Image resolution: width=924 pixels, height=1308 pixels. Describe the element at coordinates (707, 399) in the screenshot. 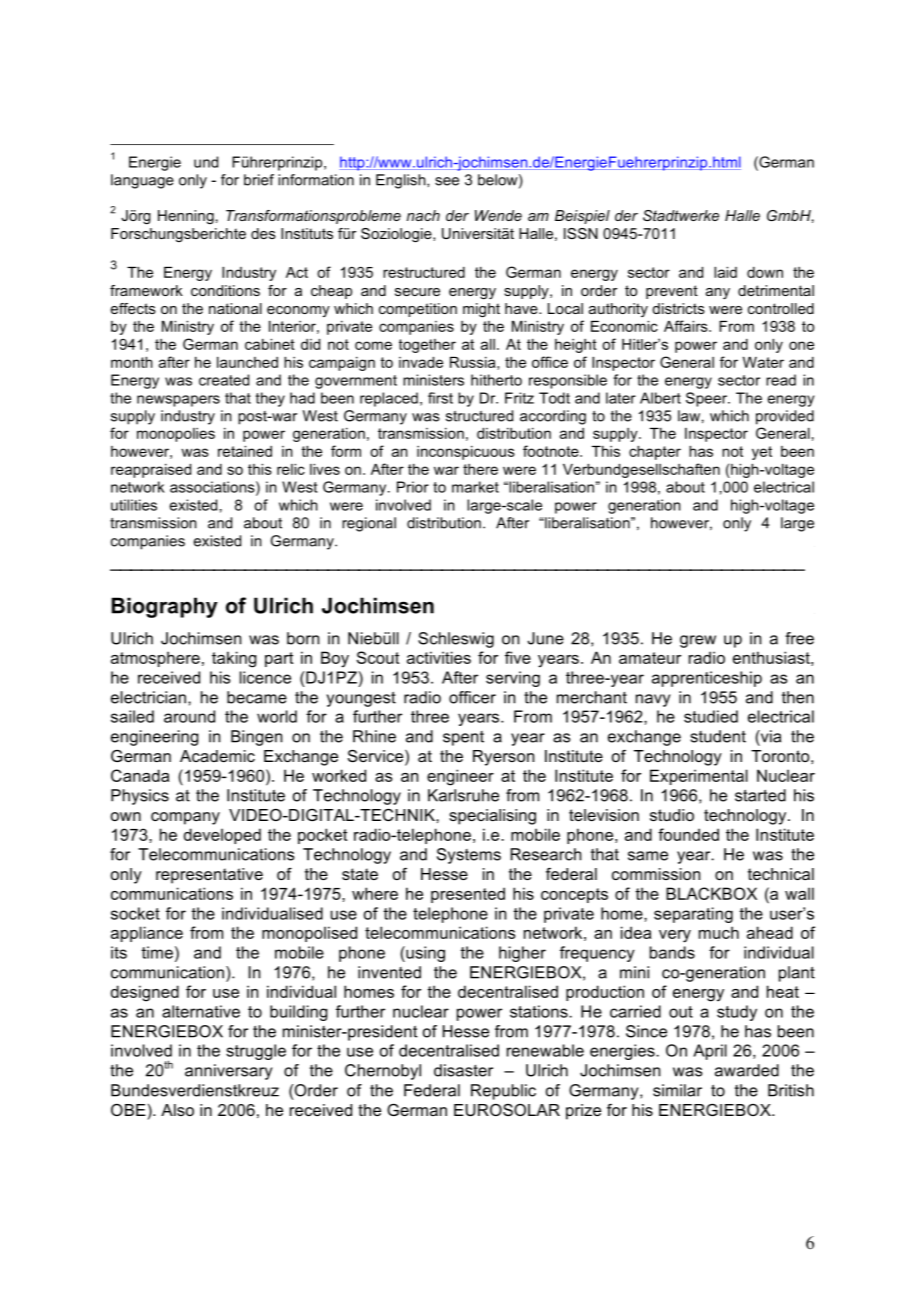

I see `Speer` at that location.
